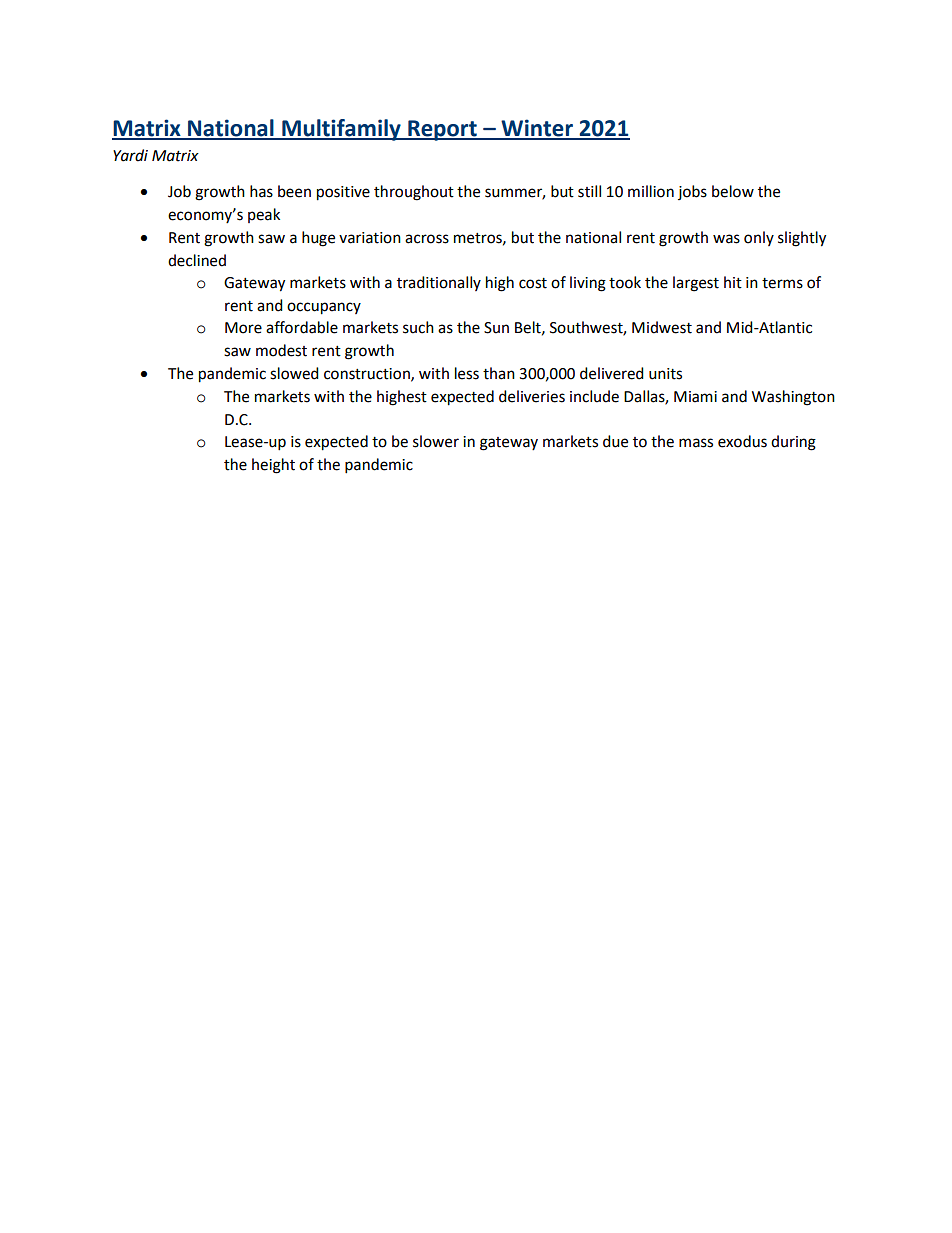 This screenshot has height=1233, width=952. What do you see at coordinates (499, 373) in the screenshot?
I see `than` at bounding box center [499, 373].
